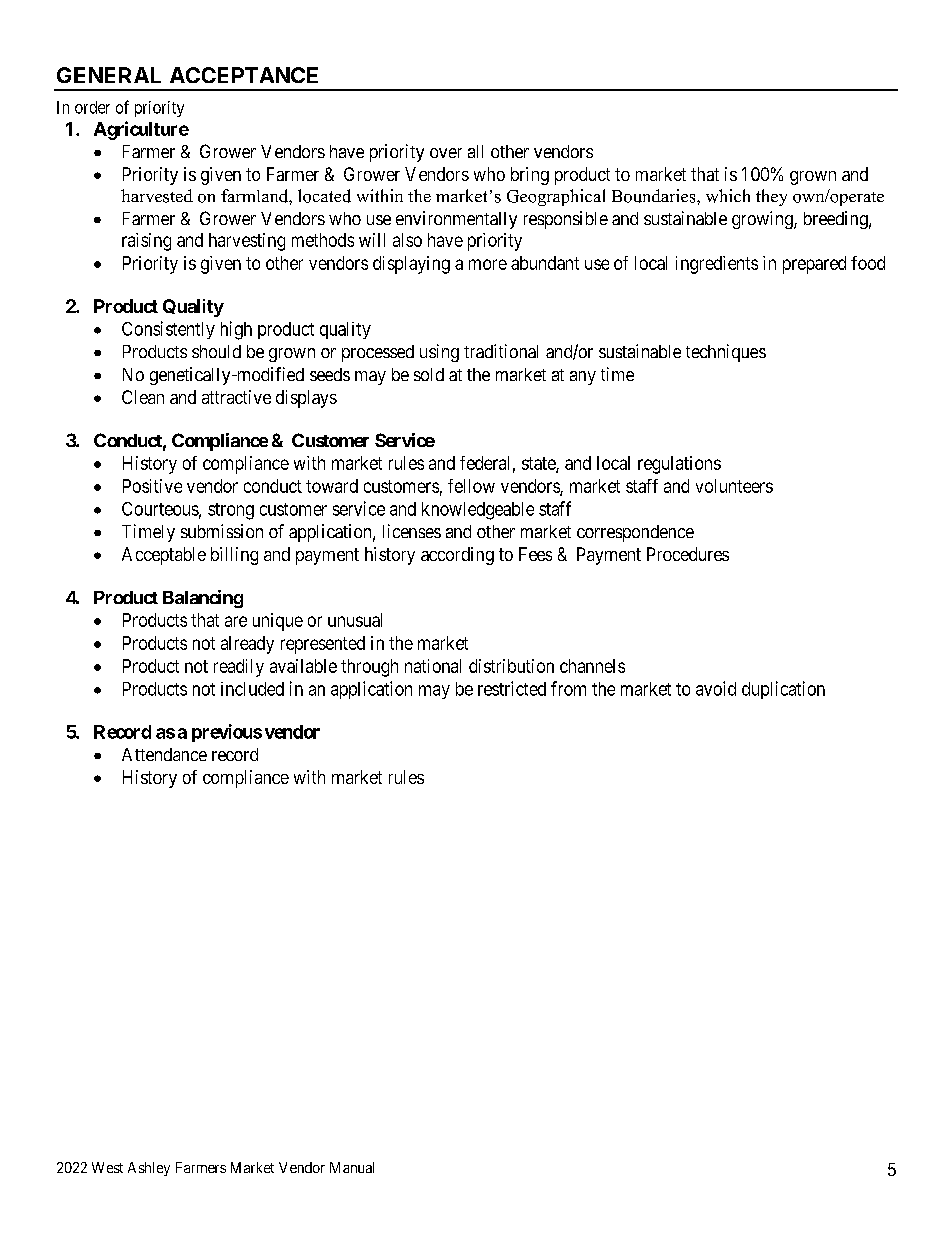  What do you see at coordinates (471, 486) in the screenshot?
I see `fellow` at bounding box center [471, 486].
